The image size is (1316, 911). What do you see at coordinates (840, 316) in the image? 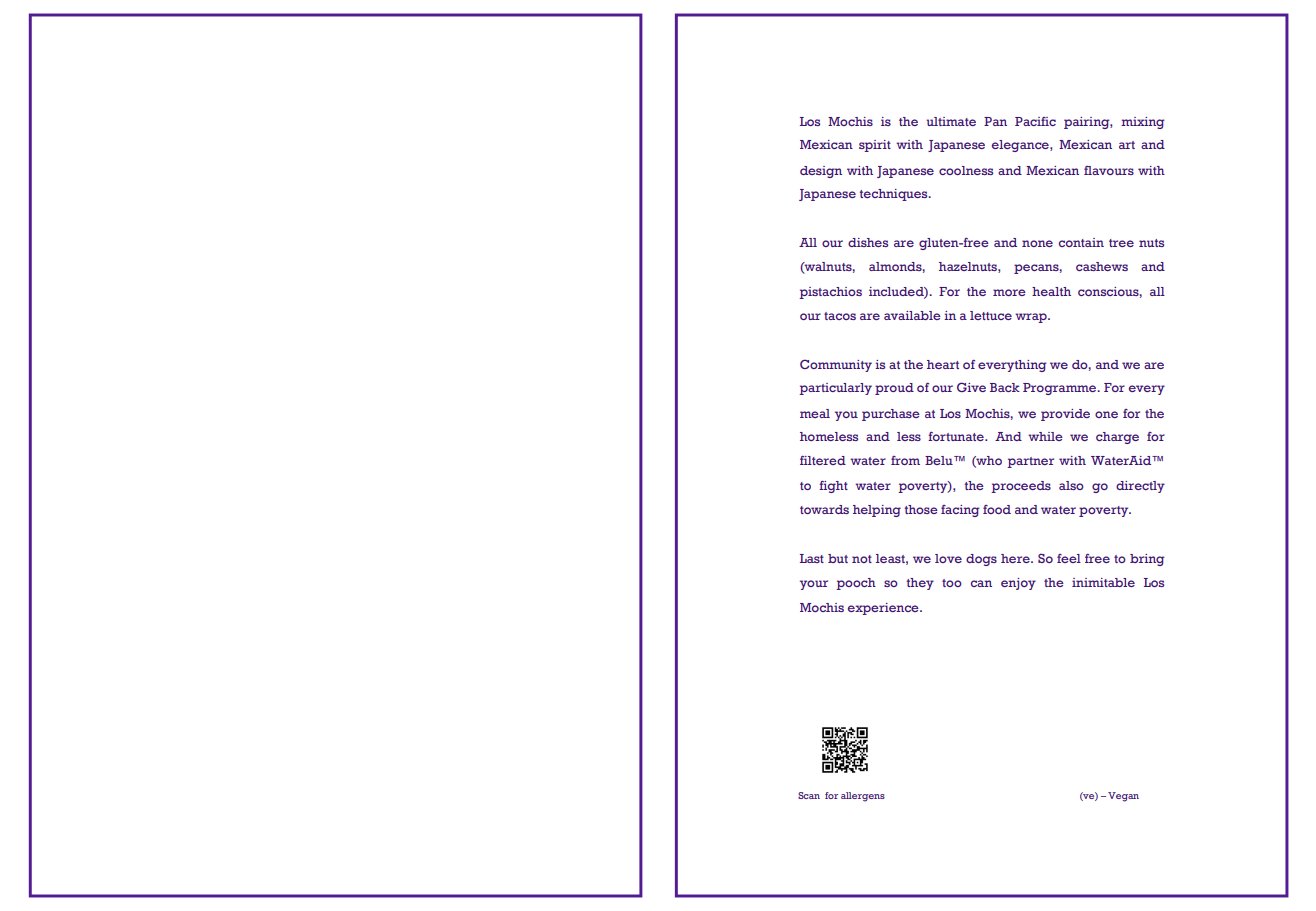
I see `tacos` at bounding box center [840, 316].
